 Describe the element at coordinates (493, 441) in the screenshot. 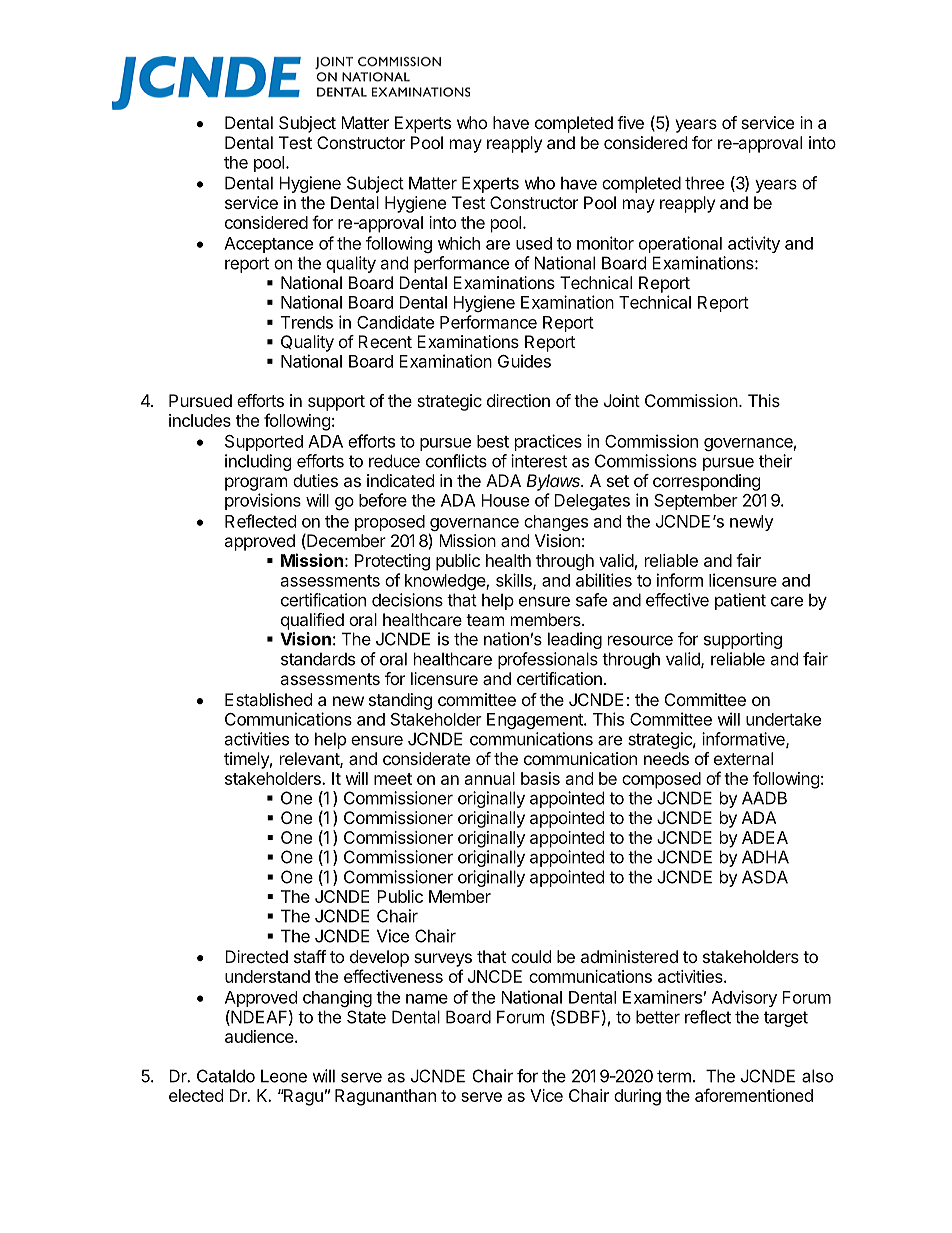

I see `best` at that location.
